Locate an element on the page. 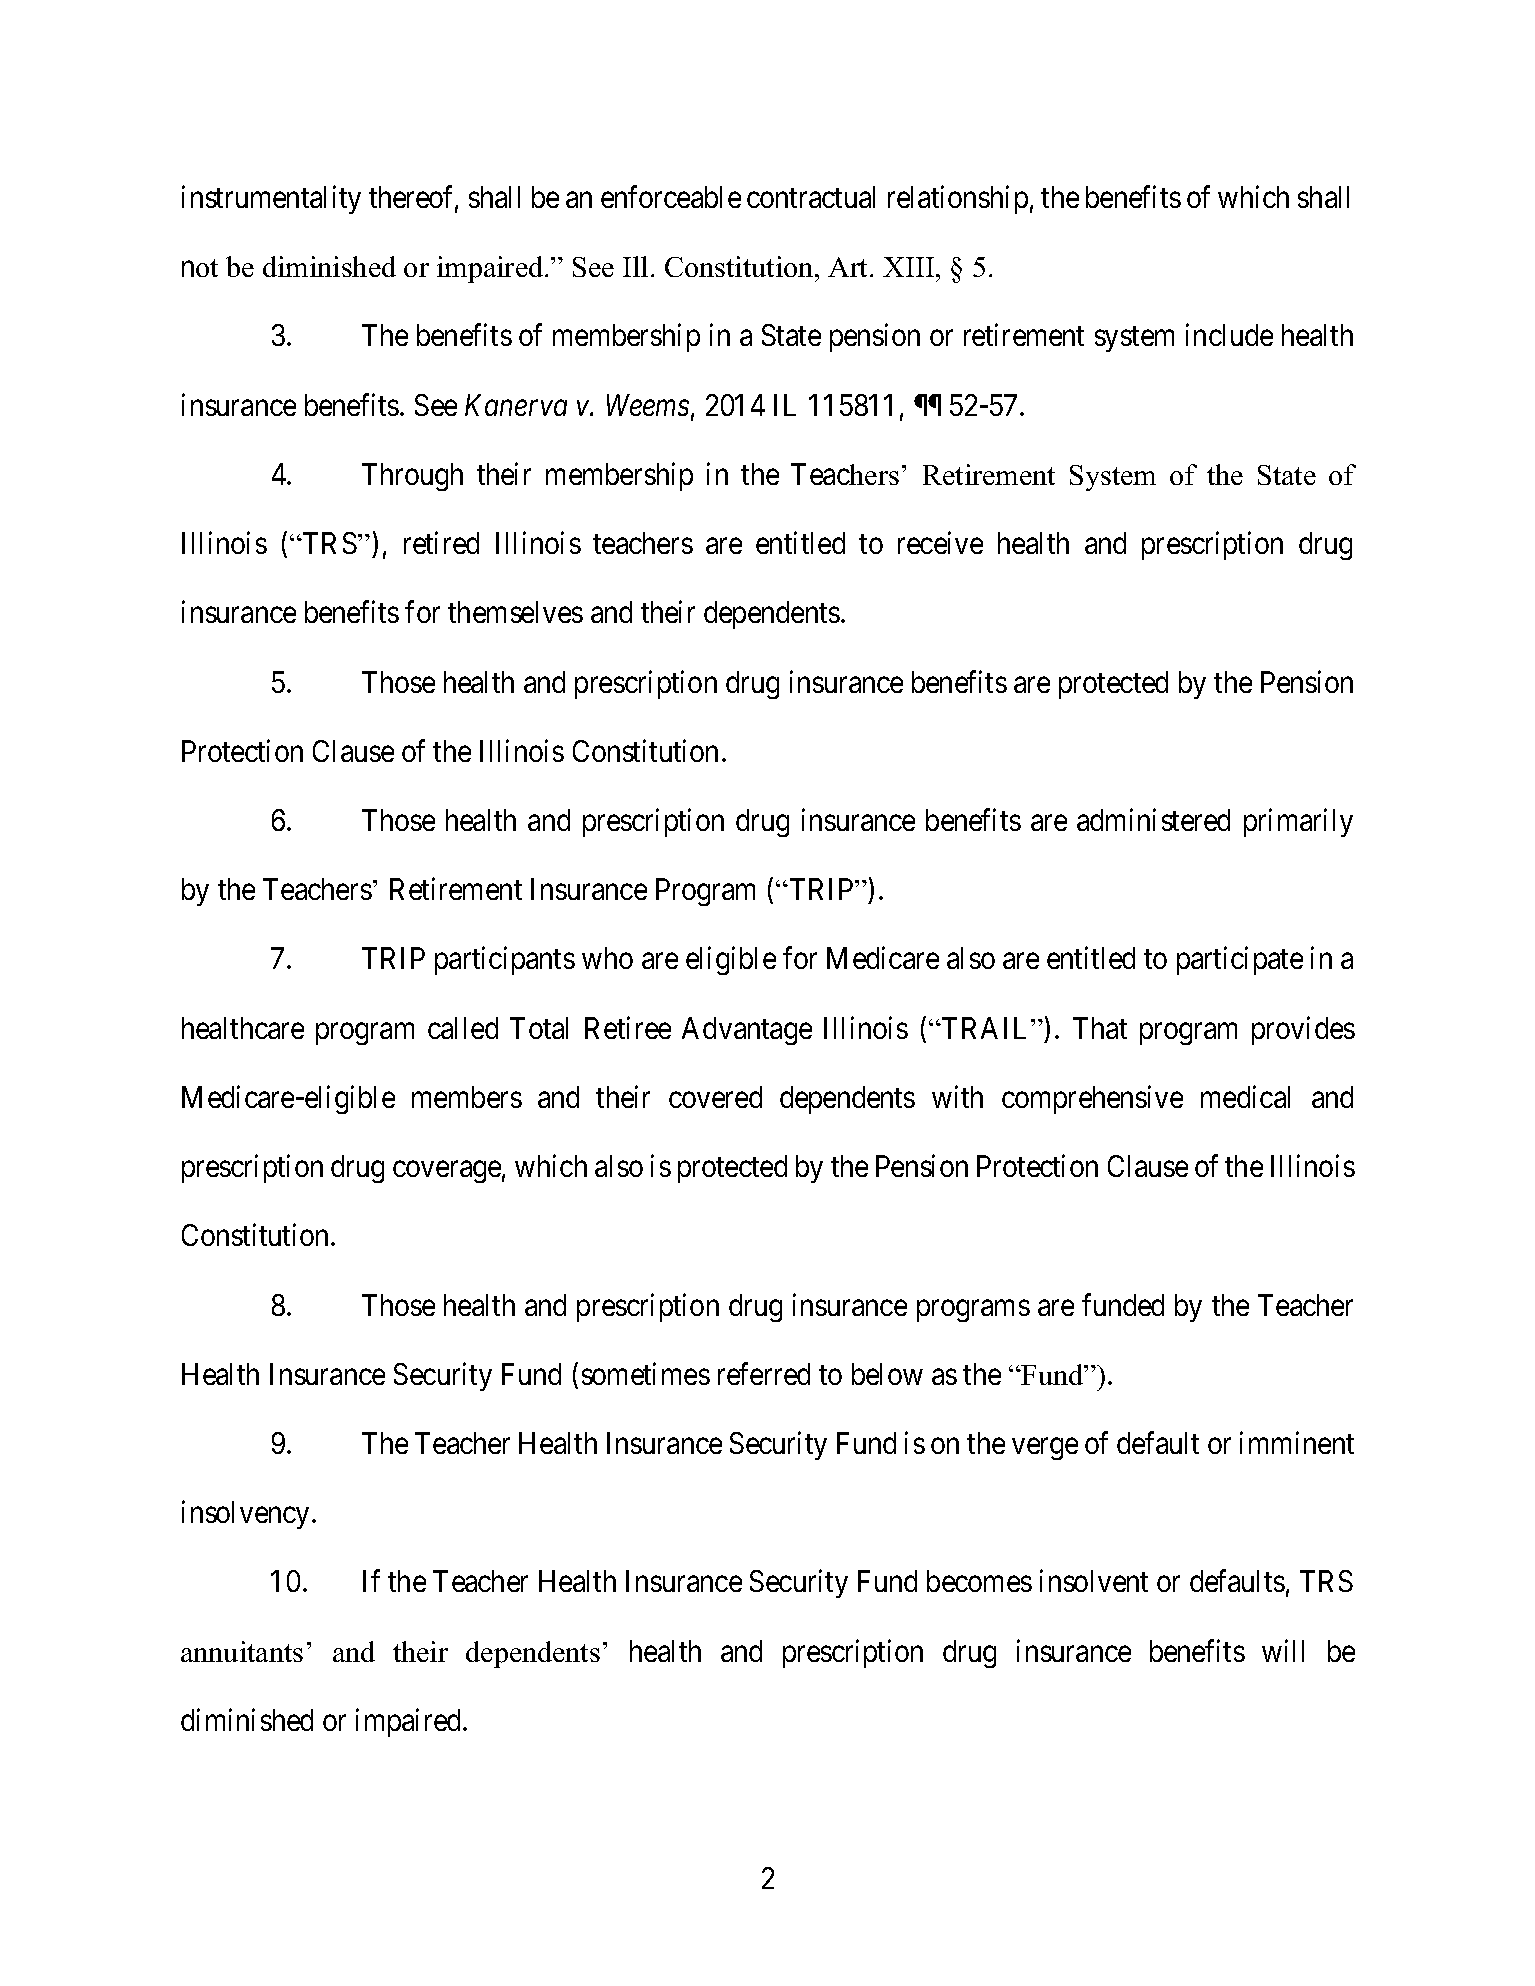 The width and height of the page is (1535, 1986). insolvency is located at coordinates (247, 1515).
